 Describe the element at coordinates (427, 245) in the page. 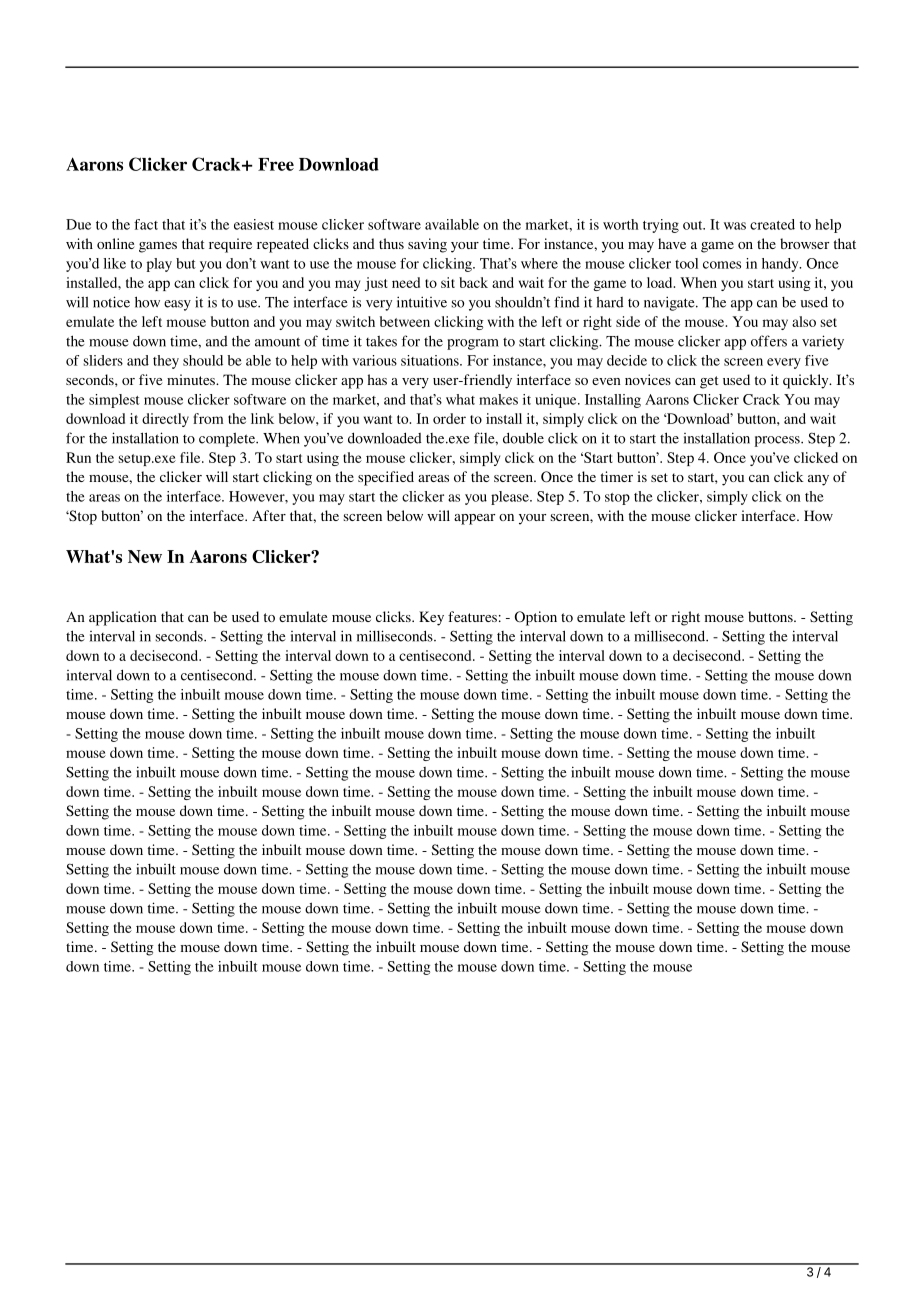

I see `saving` at that location.
